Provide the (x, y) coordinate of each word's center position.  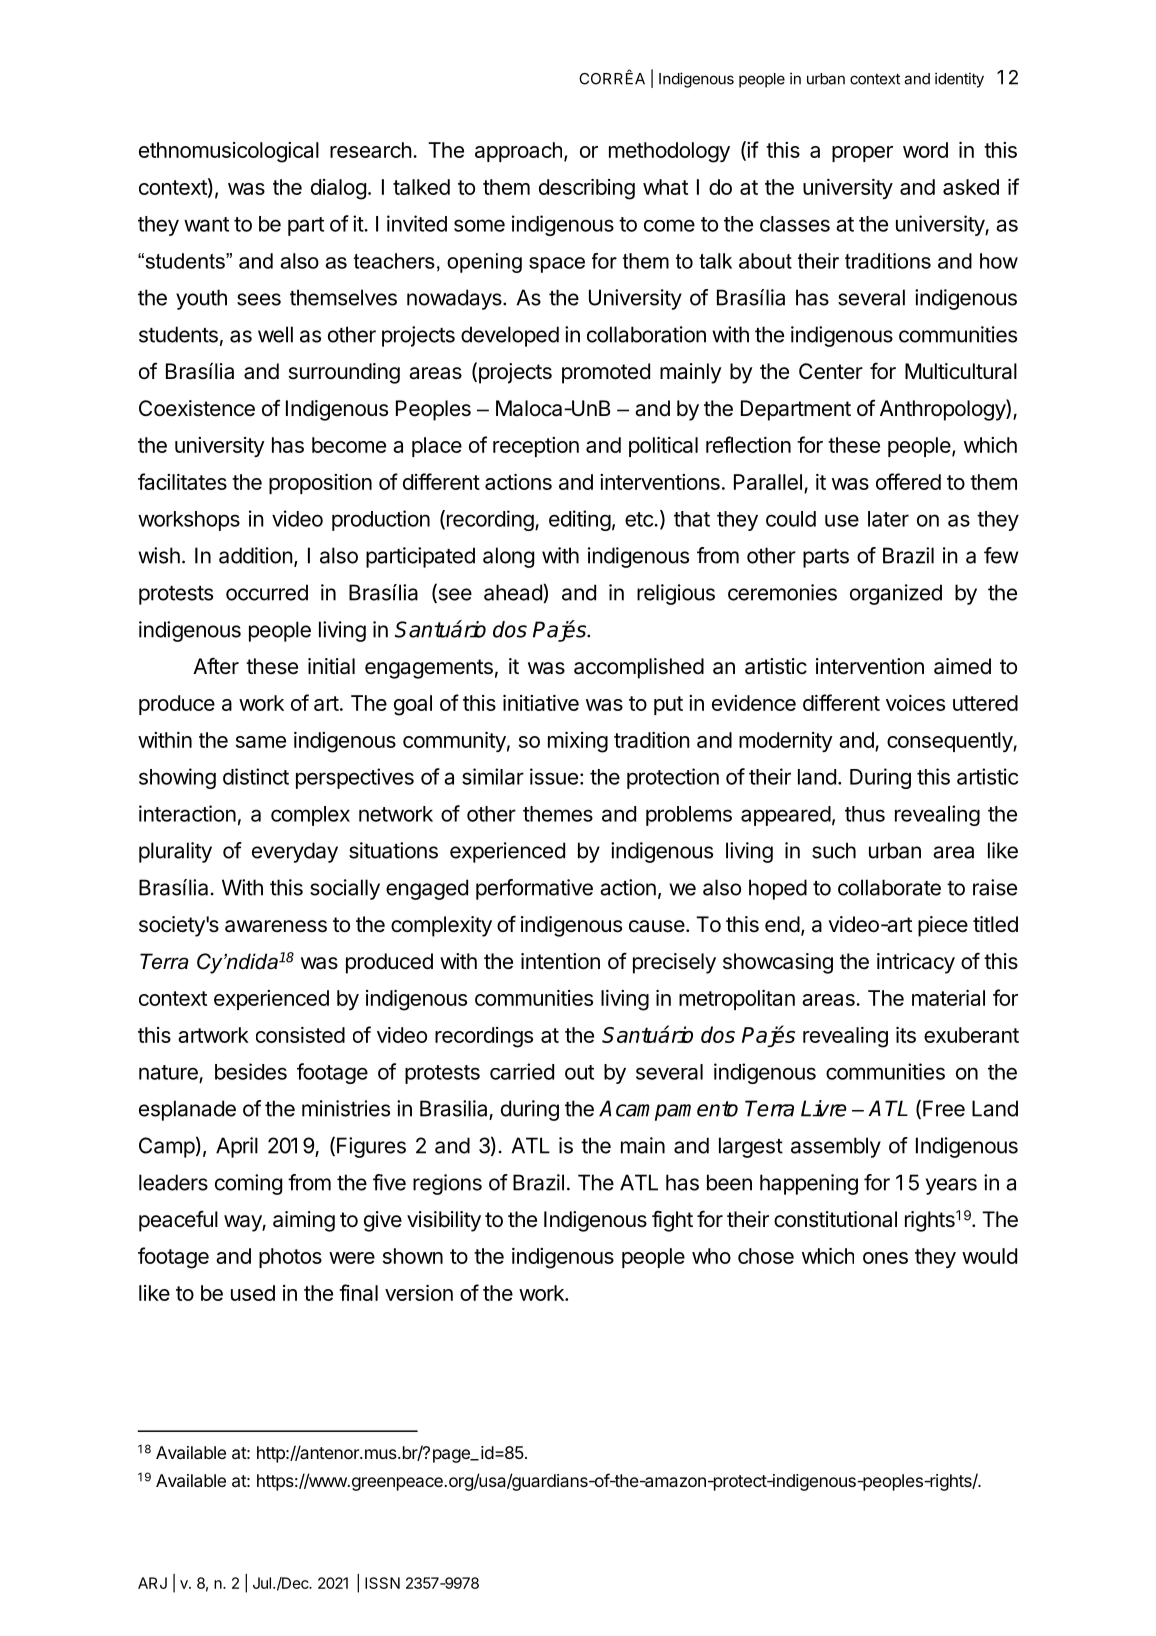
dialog (338, 189)
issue (554, 776)
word (925, 150)
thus (865, 814)
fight (672, 1221)
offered (908, 481)
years (951, 1186)
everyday (295, 852)
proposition (320, 484)
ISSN (382, 1583)
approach (518, 152)
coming (248, 1184)
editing (580, 520)
